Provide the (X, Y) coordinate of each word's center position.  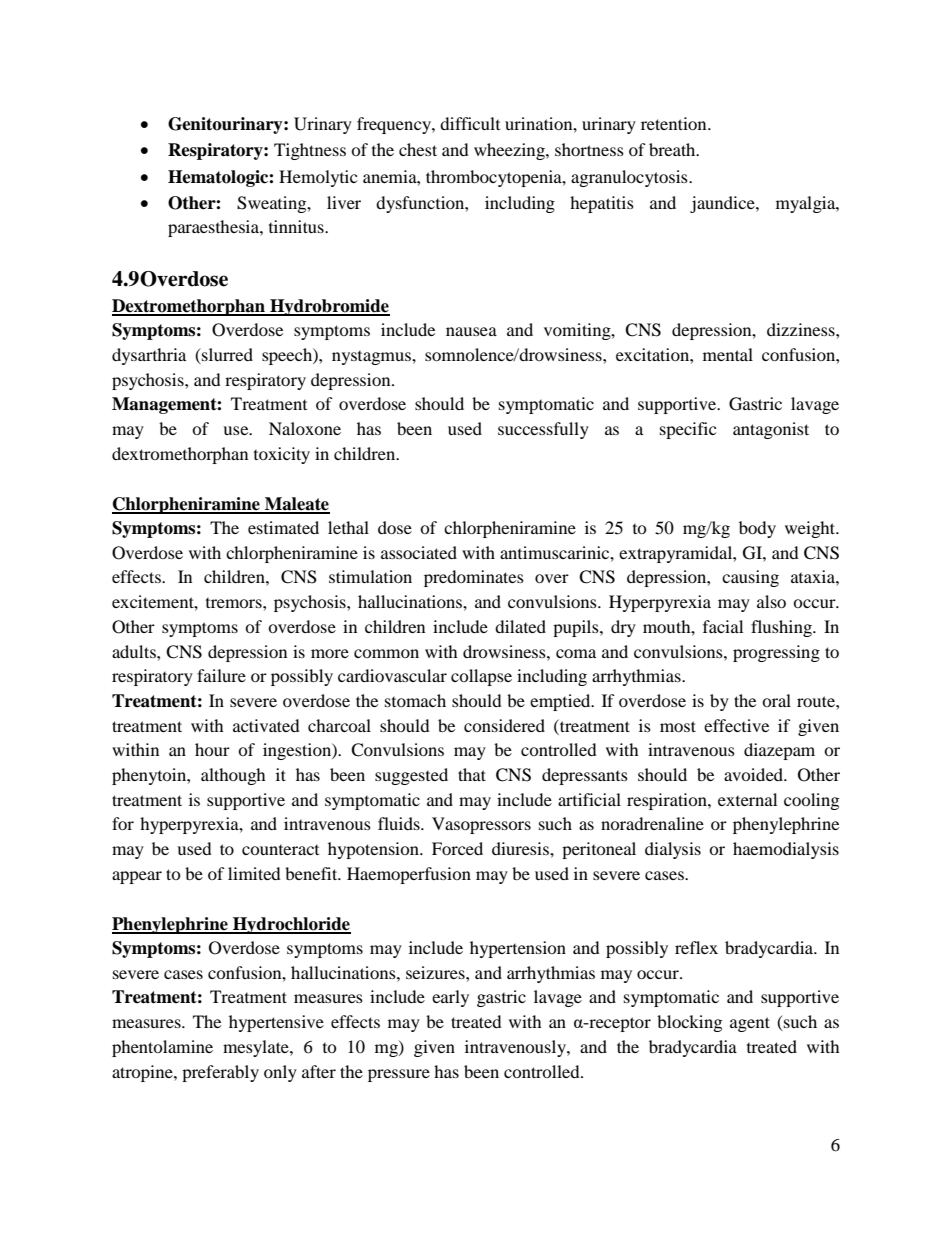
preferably (220, 1073)
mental (728, 354)
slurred (226, 356)
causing (750, 578)
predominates (474, 578)
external (747, 799)
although (233, 776)
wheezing (510, 151)
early (450, 998)
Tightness (310, 151)
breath (673, 149)
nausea (471, 331)
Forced (457, 848)
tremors (235, 603)
